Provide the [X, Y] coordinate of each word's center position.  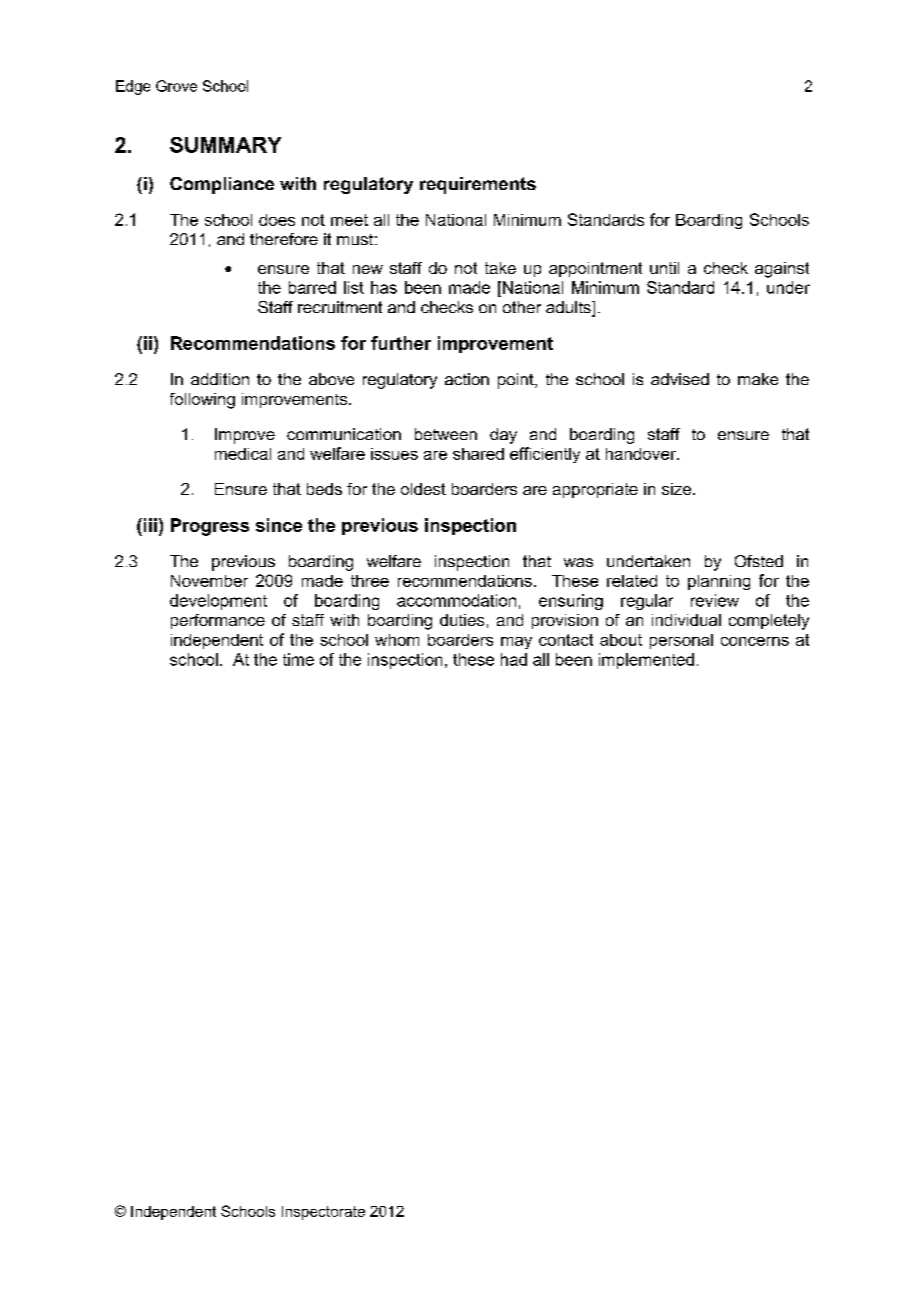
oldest [423, 489]
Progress [210, 527]
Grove [176, 86]
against [782, 270]
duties [462, 620]
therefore [284, 239]
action [467, 379]
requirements [478, 185]
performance [218, 621]
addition [220, 379]
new [368, 269]
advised [680, 379]
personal [681, 641]
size [678, 489]
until [664, 268]
